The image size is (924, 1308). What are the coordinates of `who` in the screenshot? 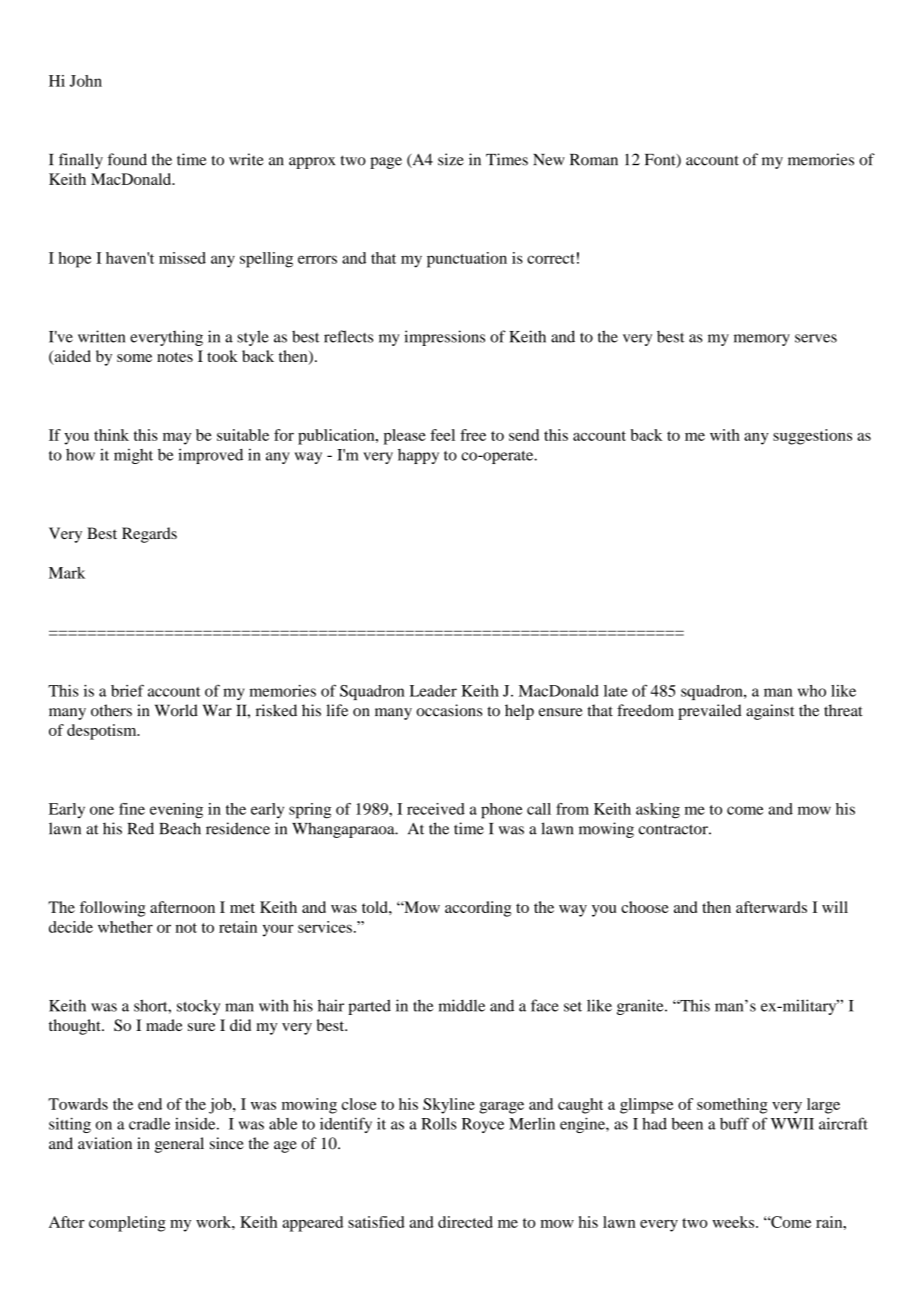 It's located at (812, 691).
